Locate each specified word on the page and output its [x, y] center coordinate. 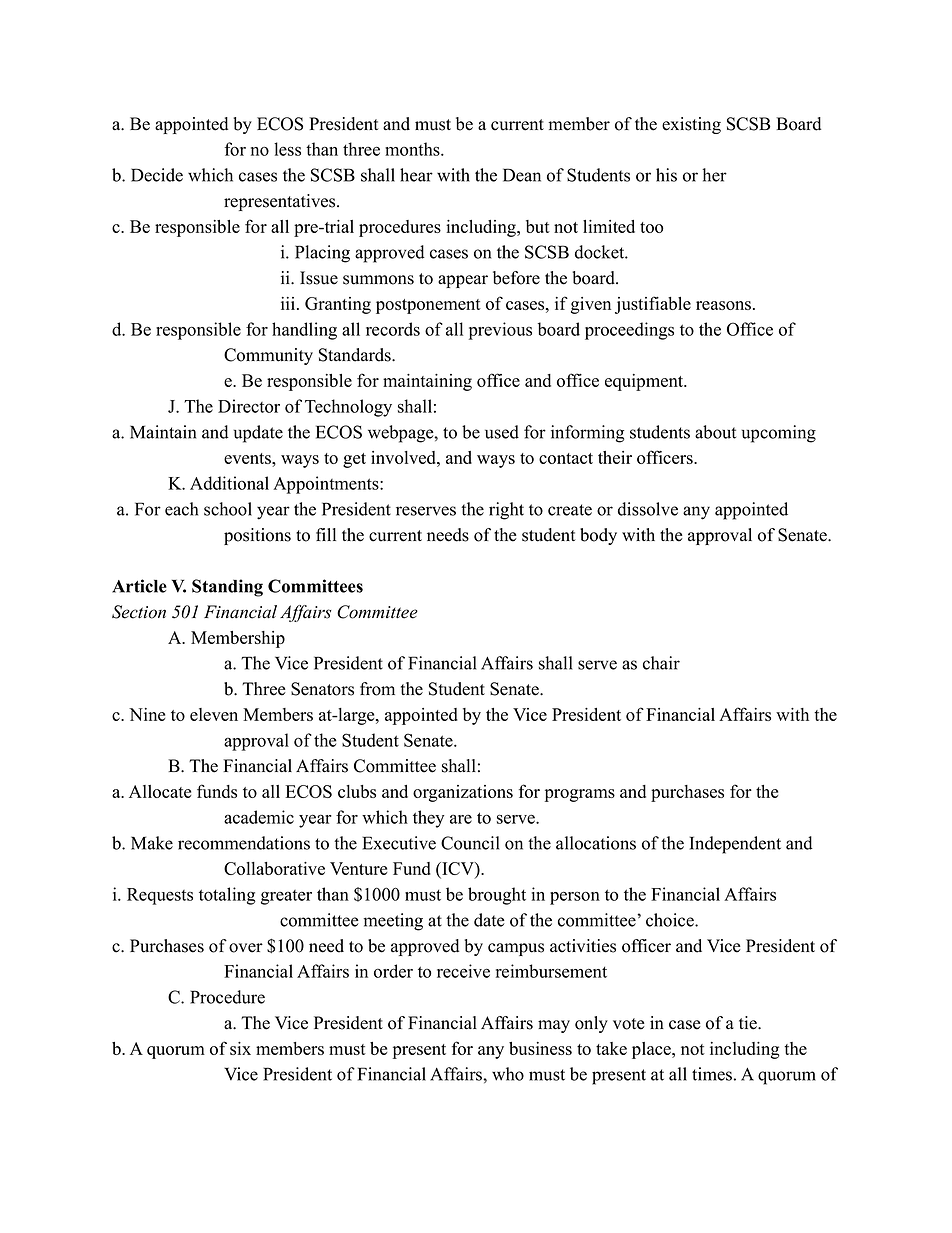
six [240, 1048]
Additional [229, 483]
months [413, 149]
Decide [157, 175]
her [714, 175]
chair [661, 663]
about [715, 432]
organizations [463, 793]
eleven [214, 714]
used [502, 432]
